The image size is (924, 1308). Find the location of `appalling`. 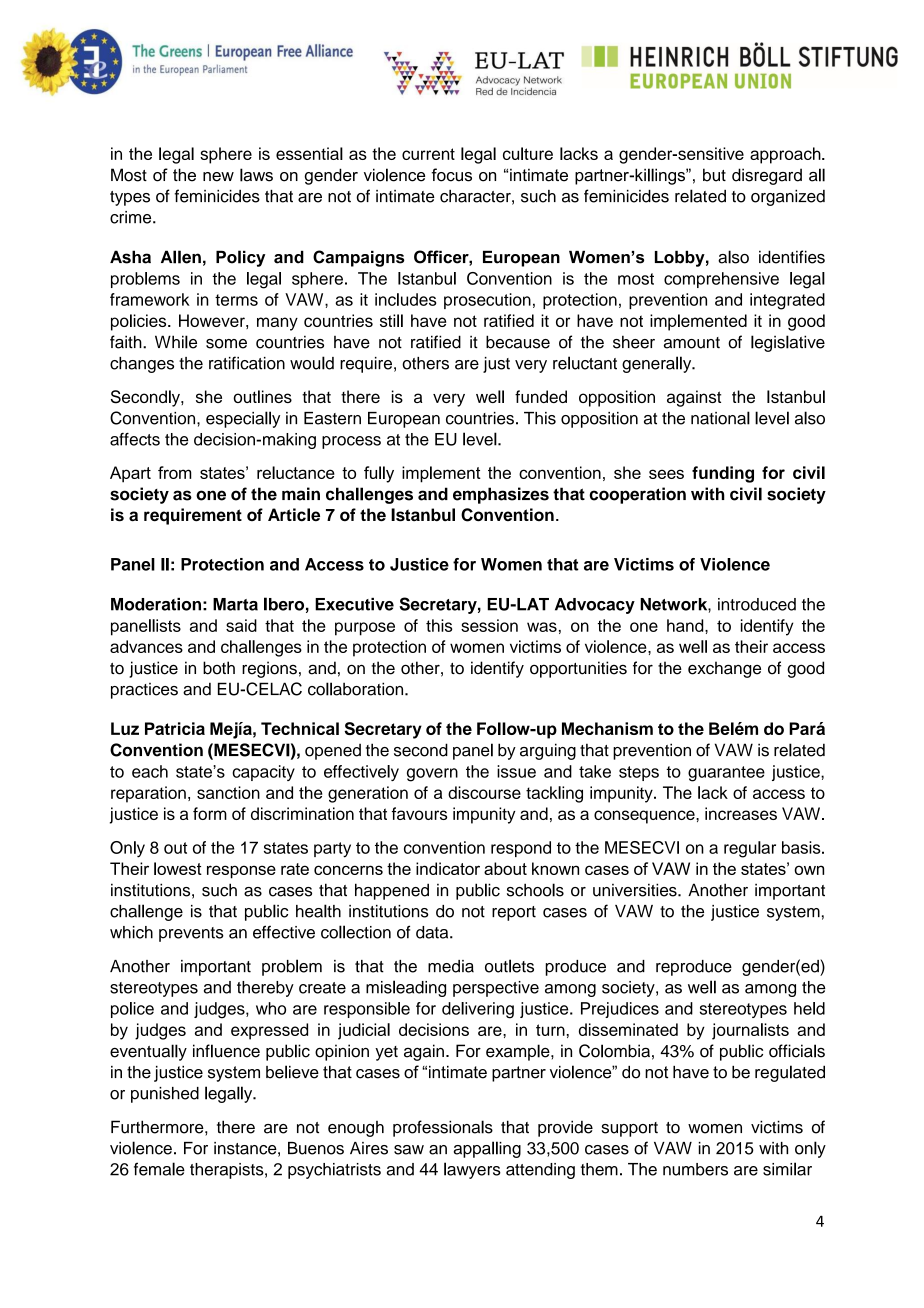

appalling is located at coordinates (487, 1149).
